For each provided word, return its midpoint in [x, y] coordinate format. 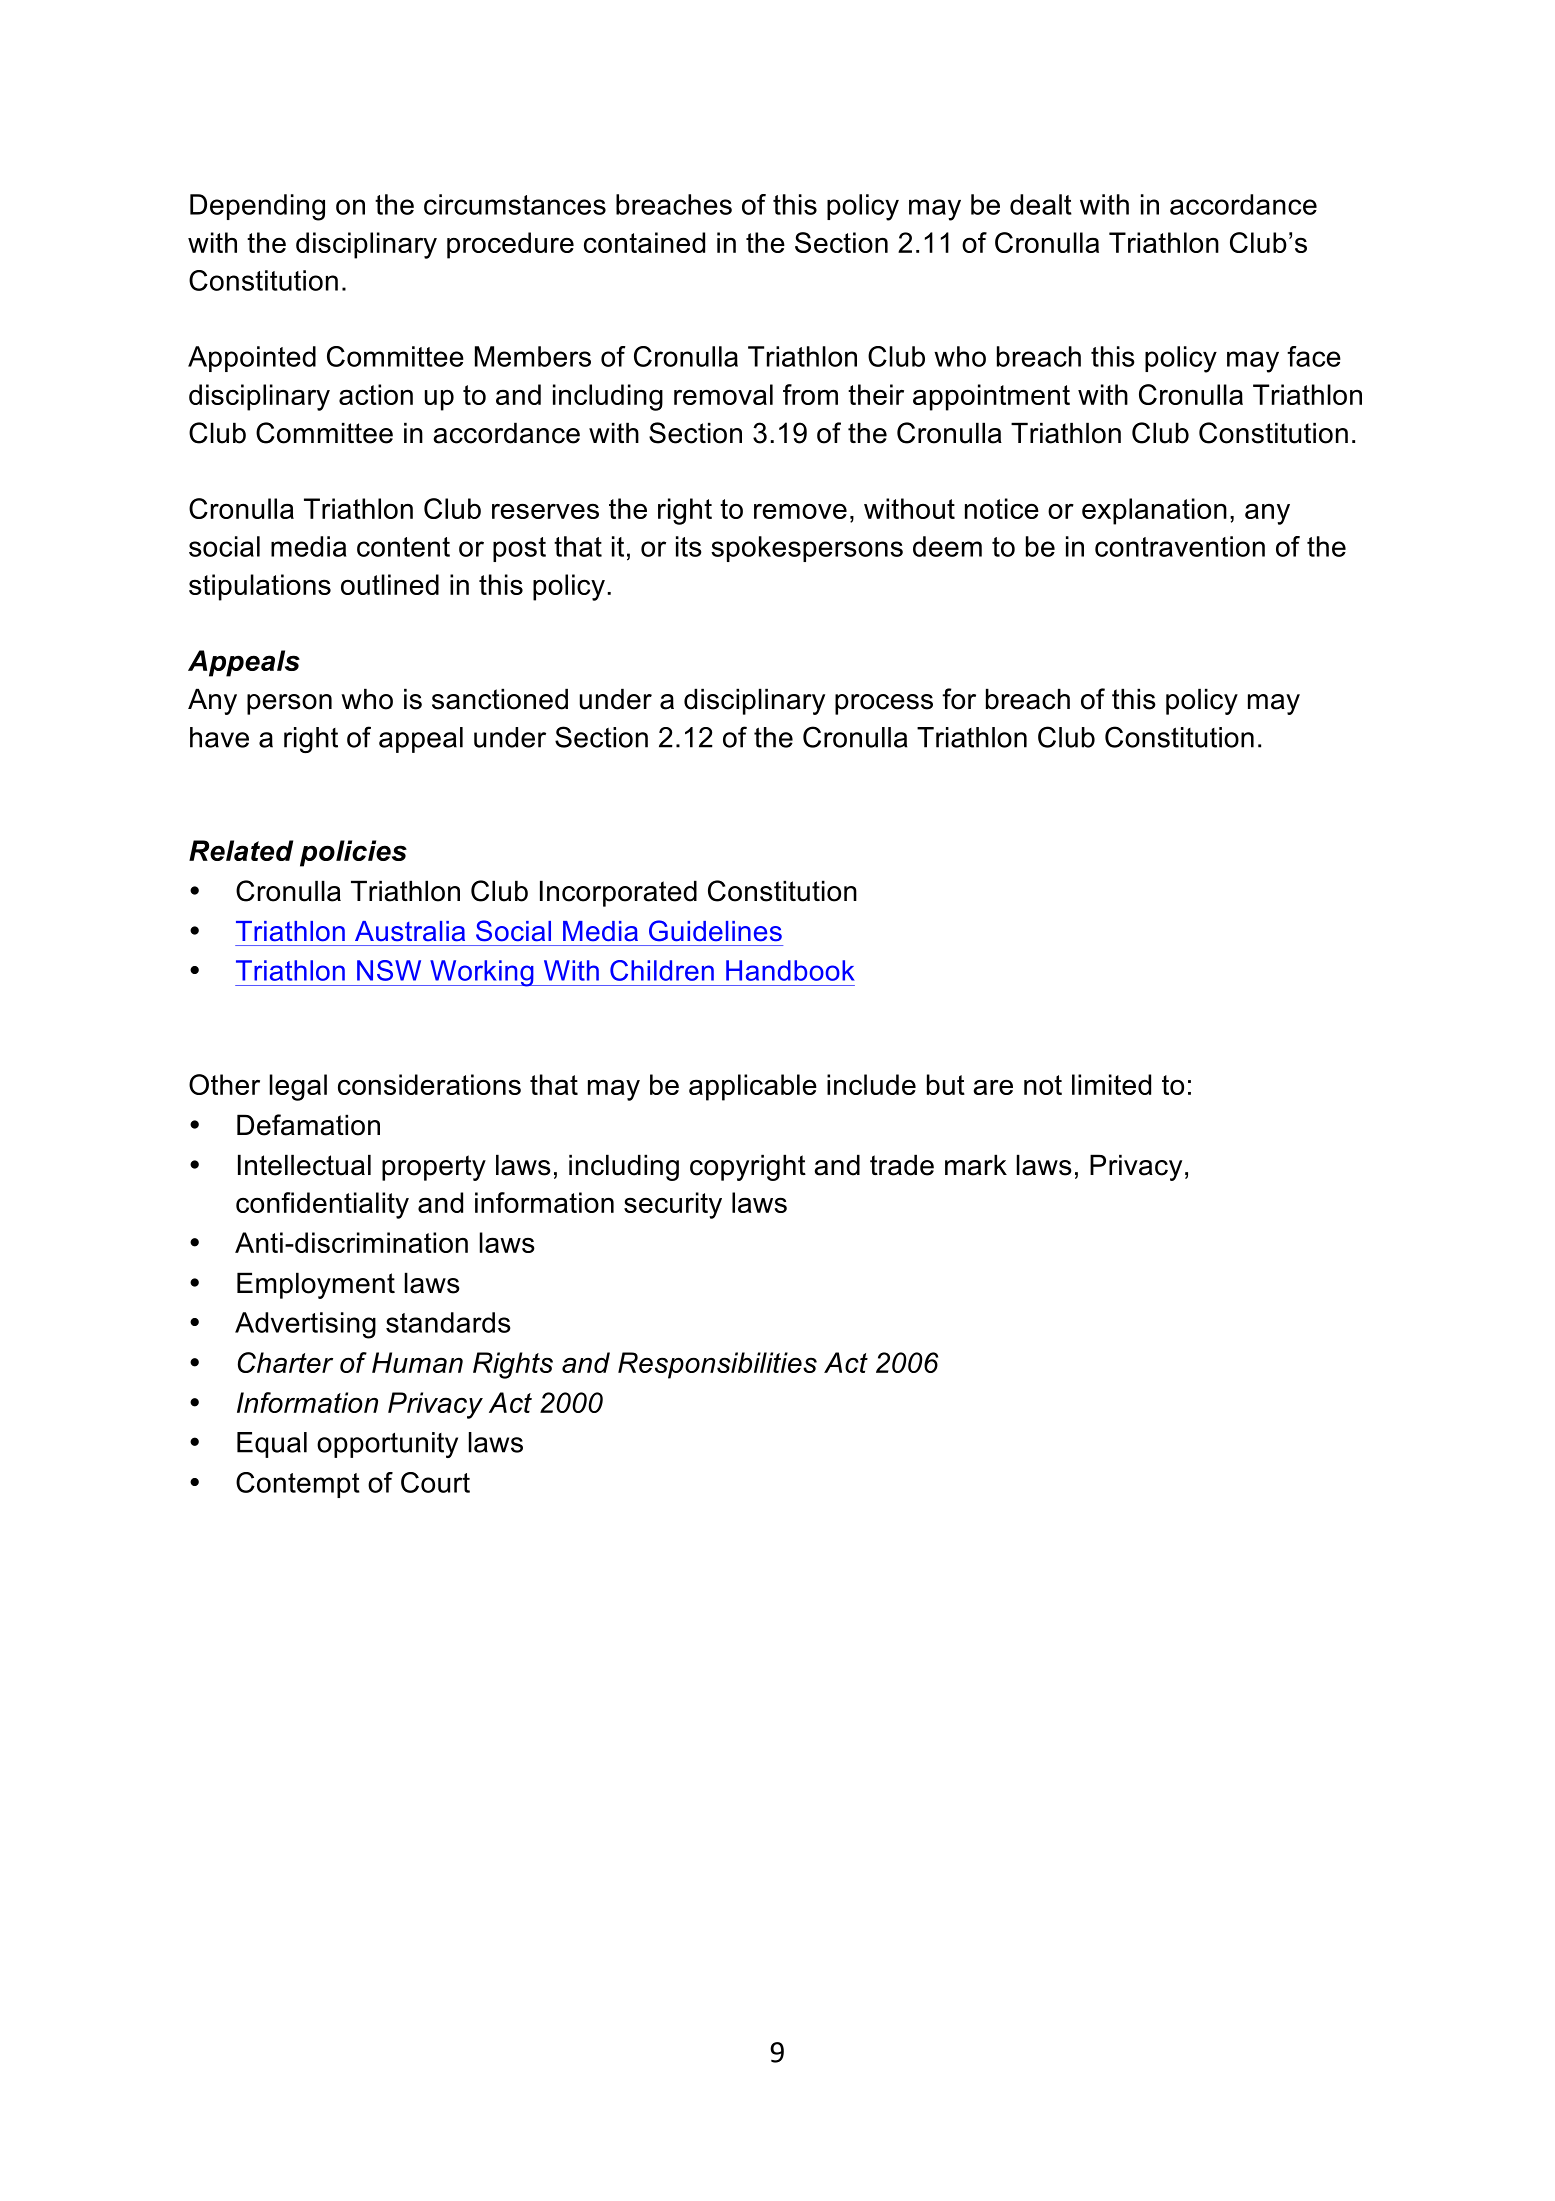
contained [644, 242]
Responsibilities [717, 1365]
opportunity [387, 1445]
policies [353, 853]
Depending [257, 207]
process [884, 704]
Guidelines [715, 931]
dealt [1041, 204]
